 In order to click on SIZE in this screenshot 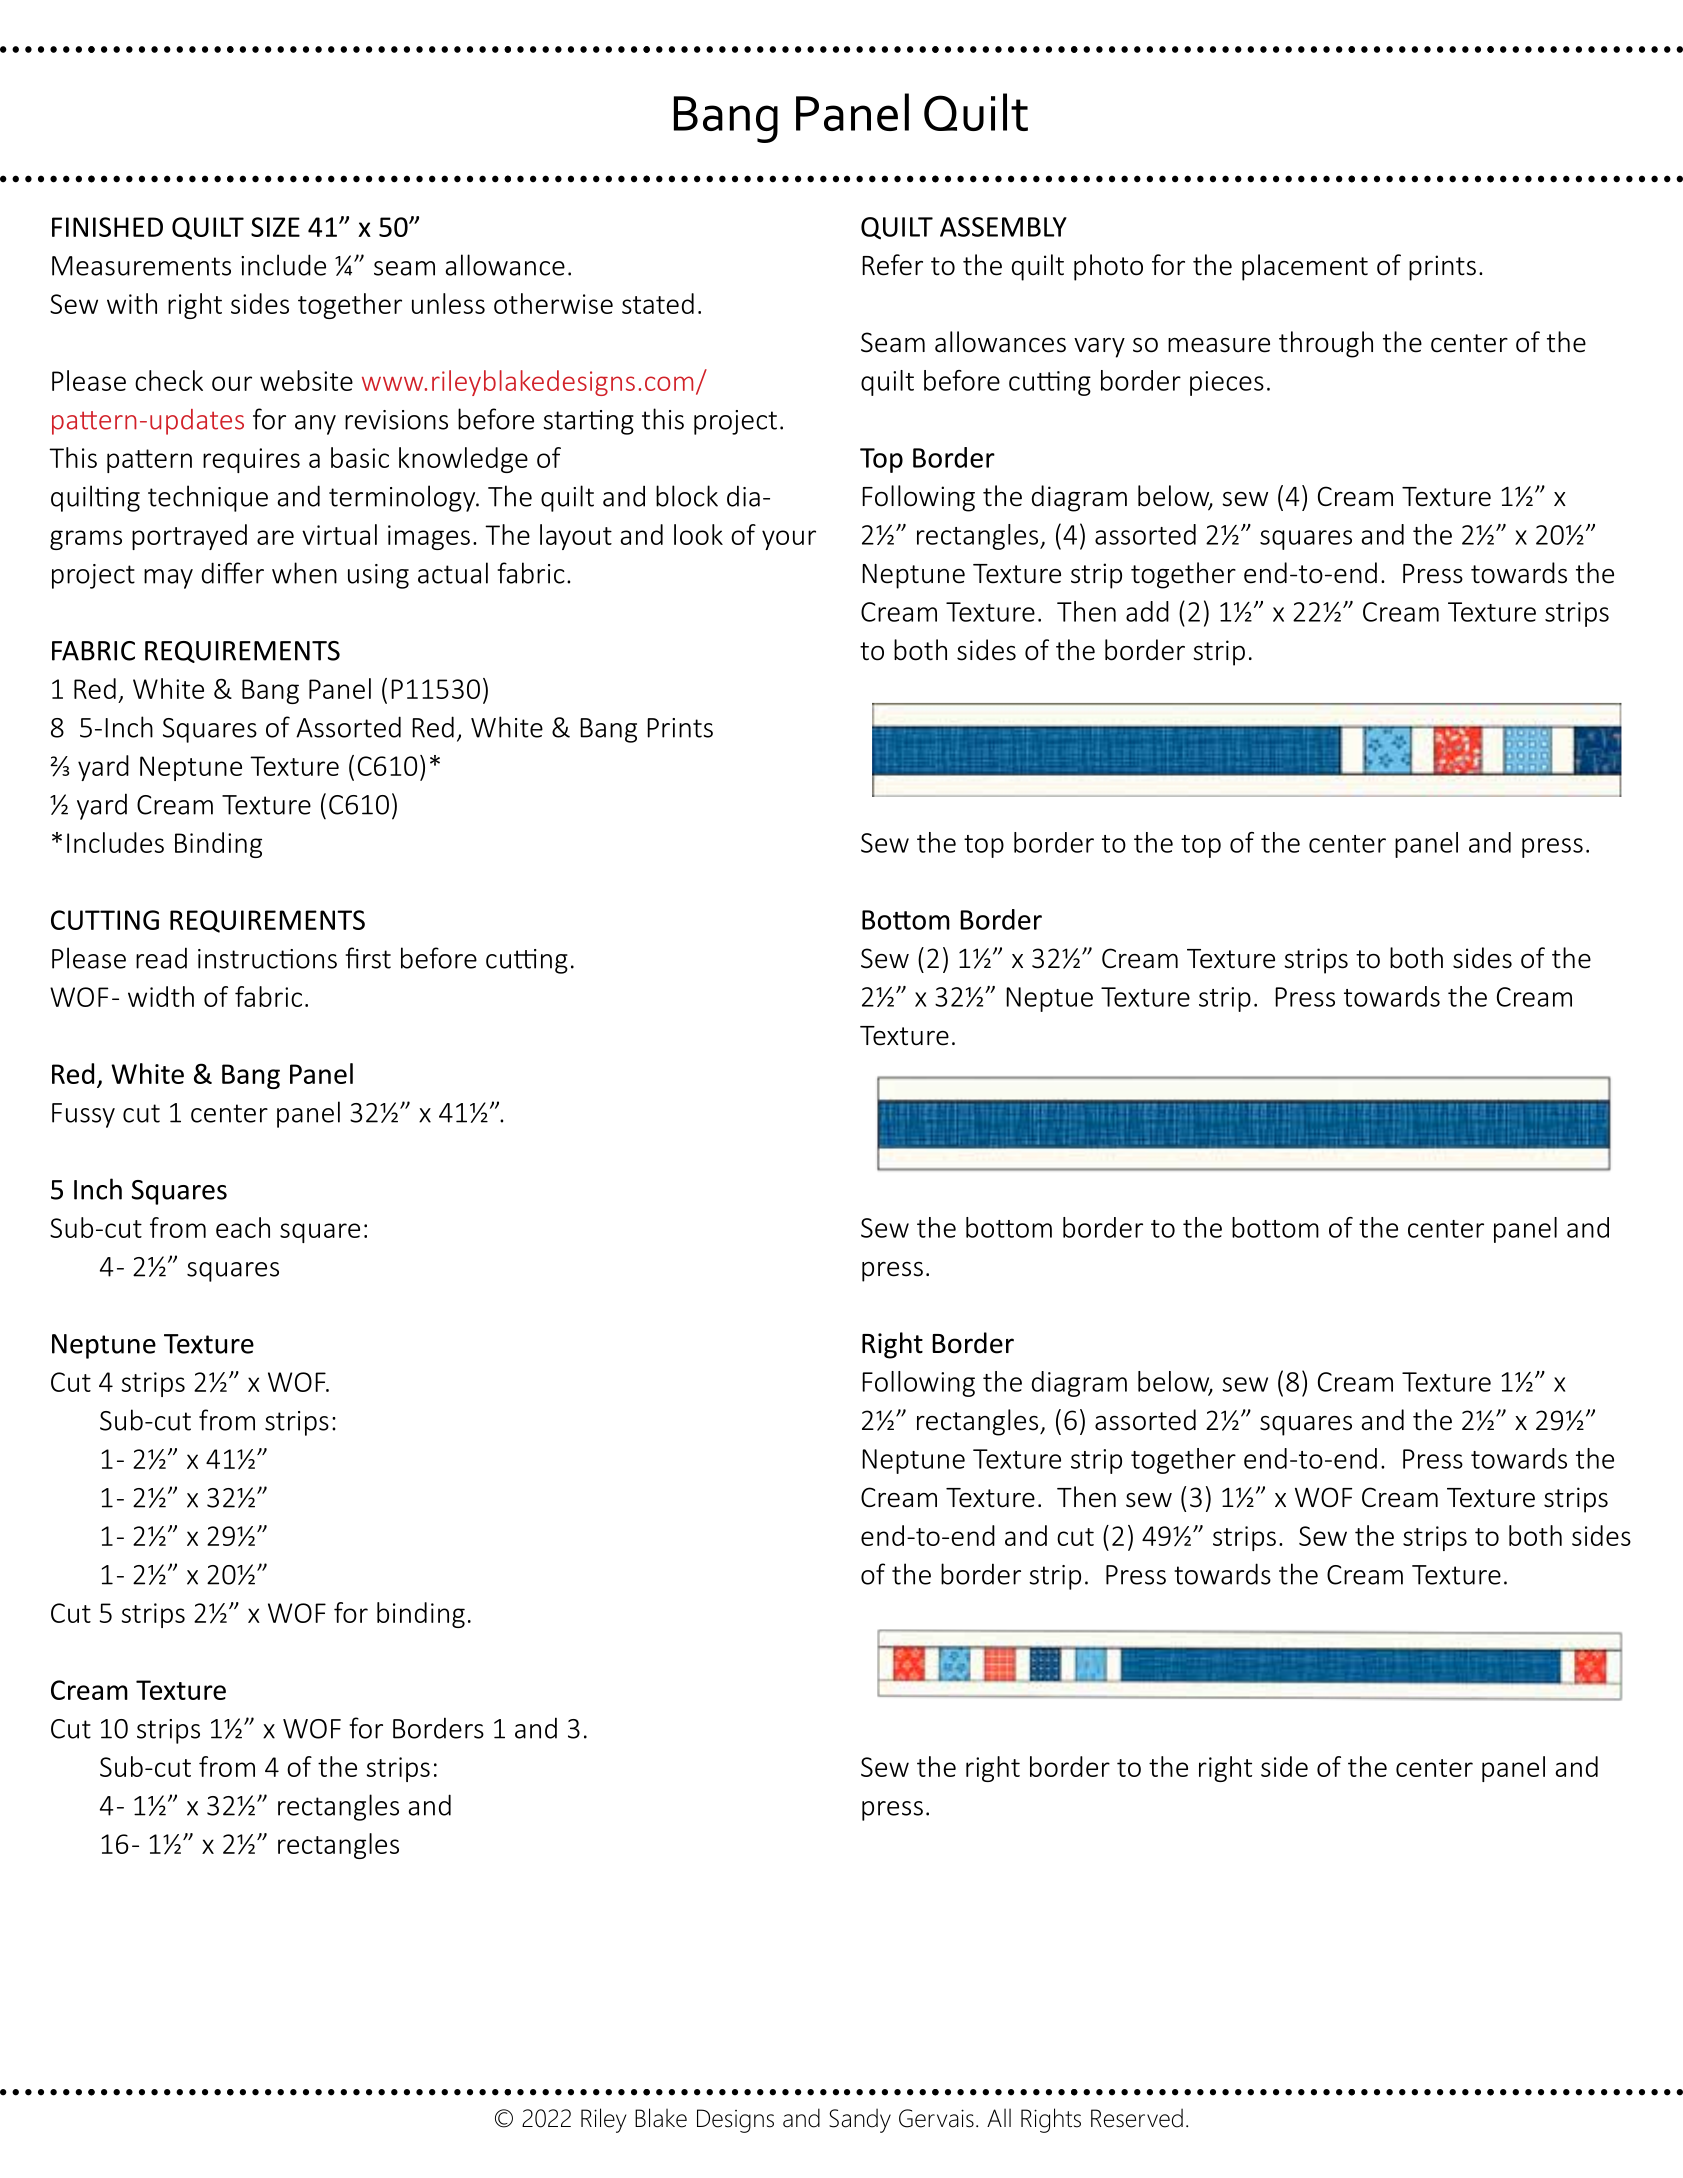, I will do `click(275, 227)`.
